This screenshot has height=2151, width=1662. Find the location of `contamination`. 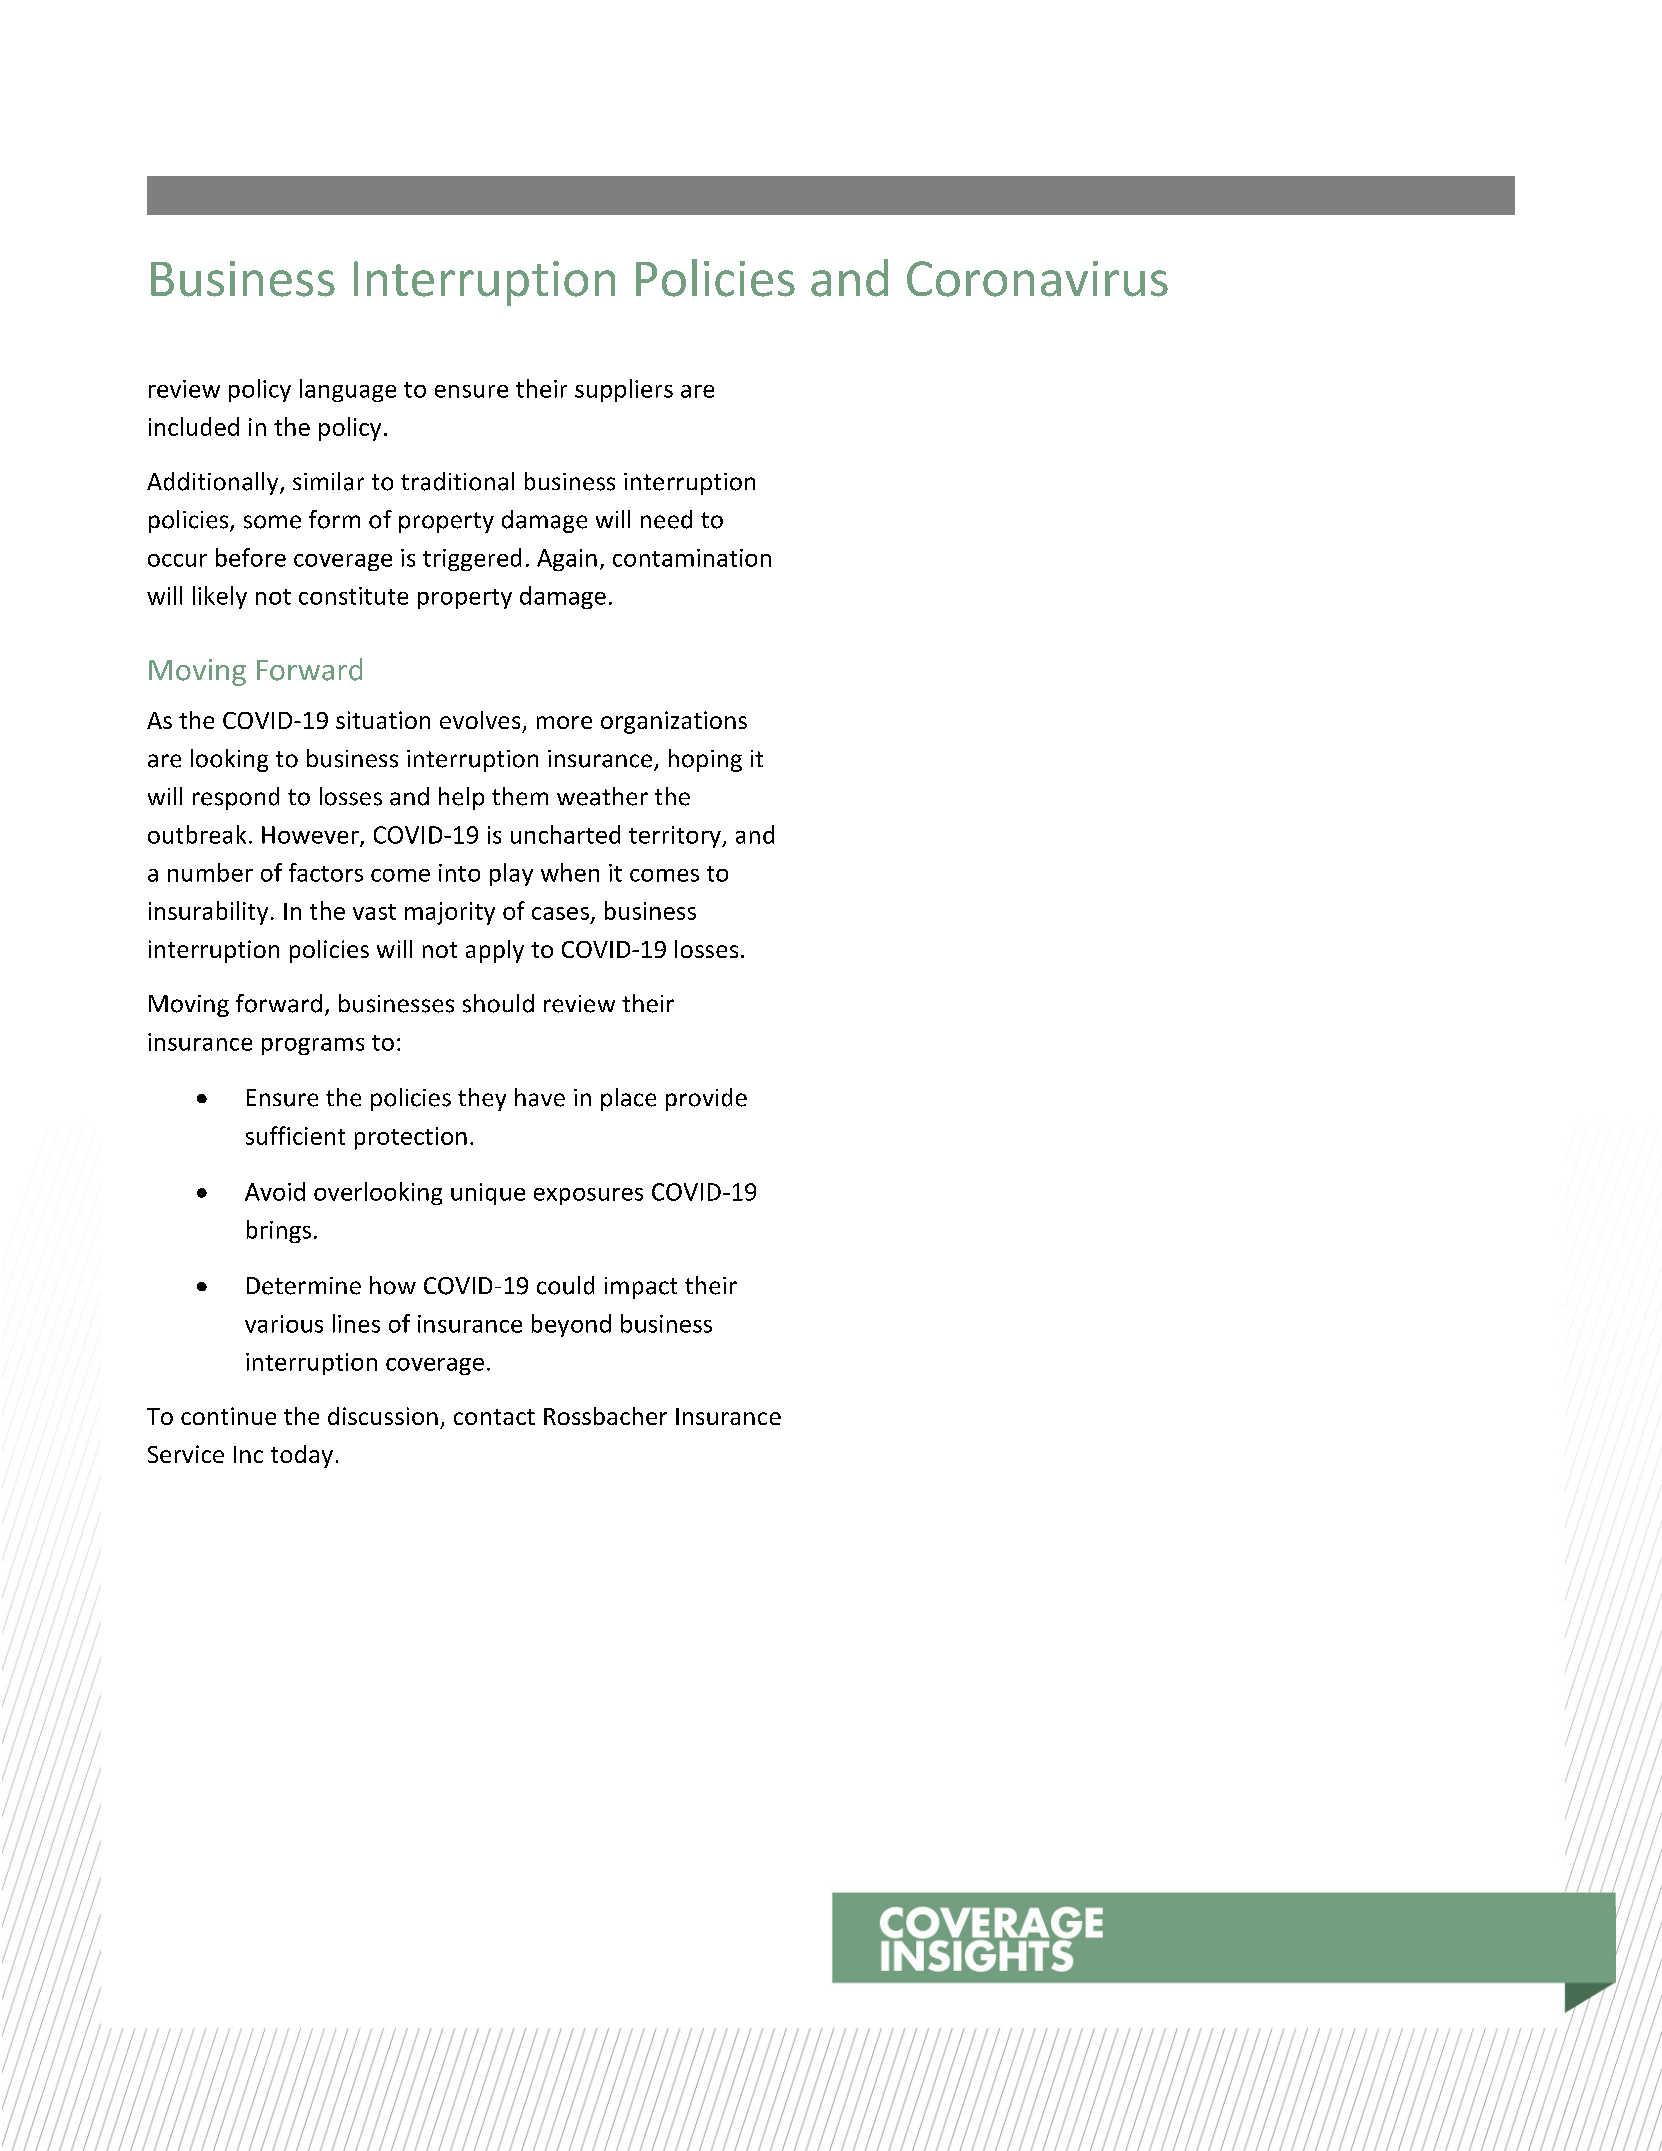

contamination is located at coordinates (692, 558).
